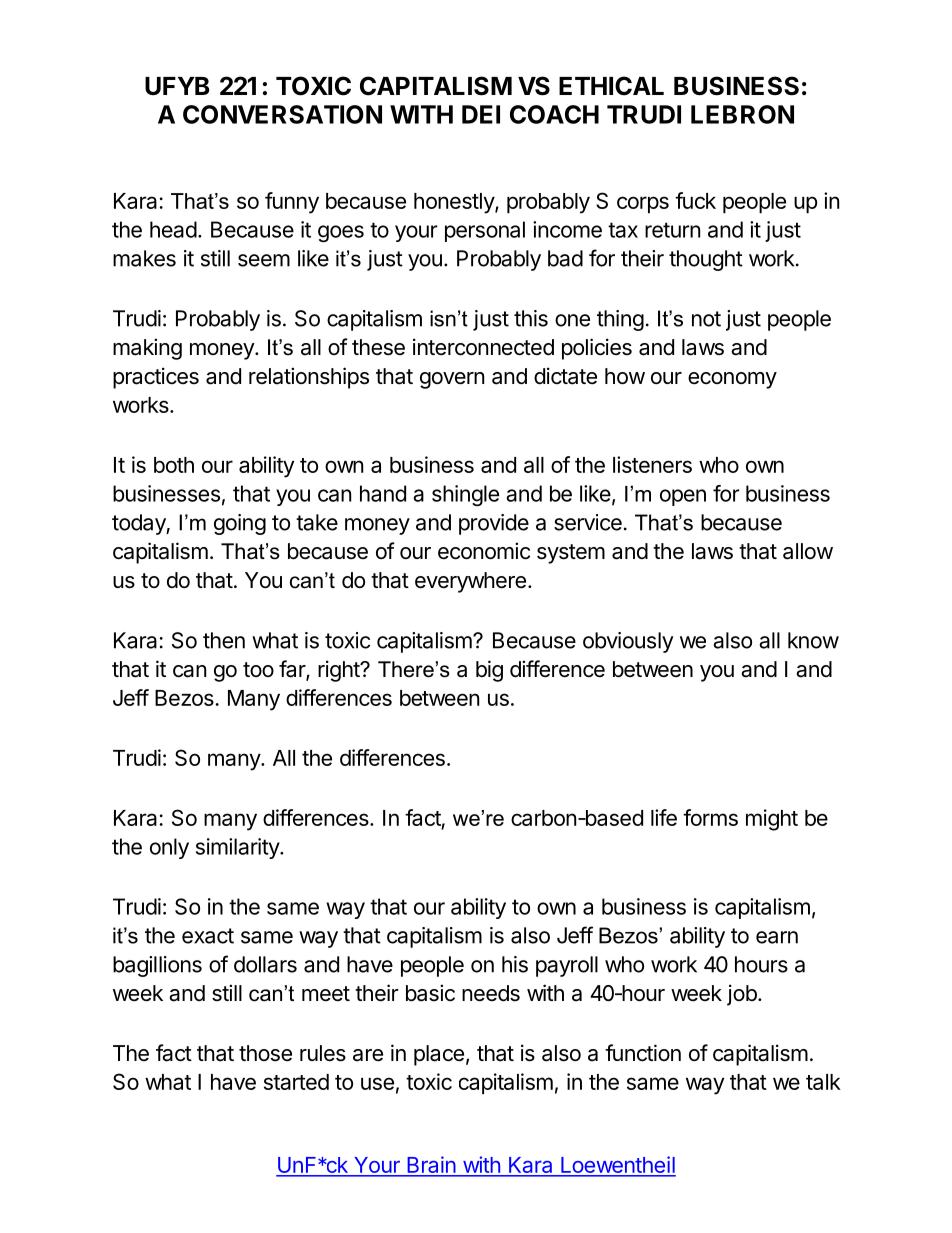 The image size is (952, 1233). What do you see at coordinates (732, 380) in the page?
I see `economy` at bounding box center [732, 380].
